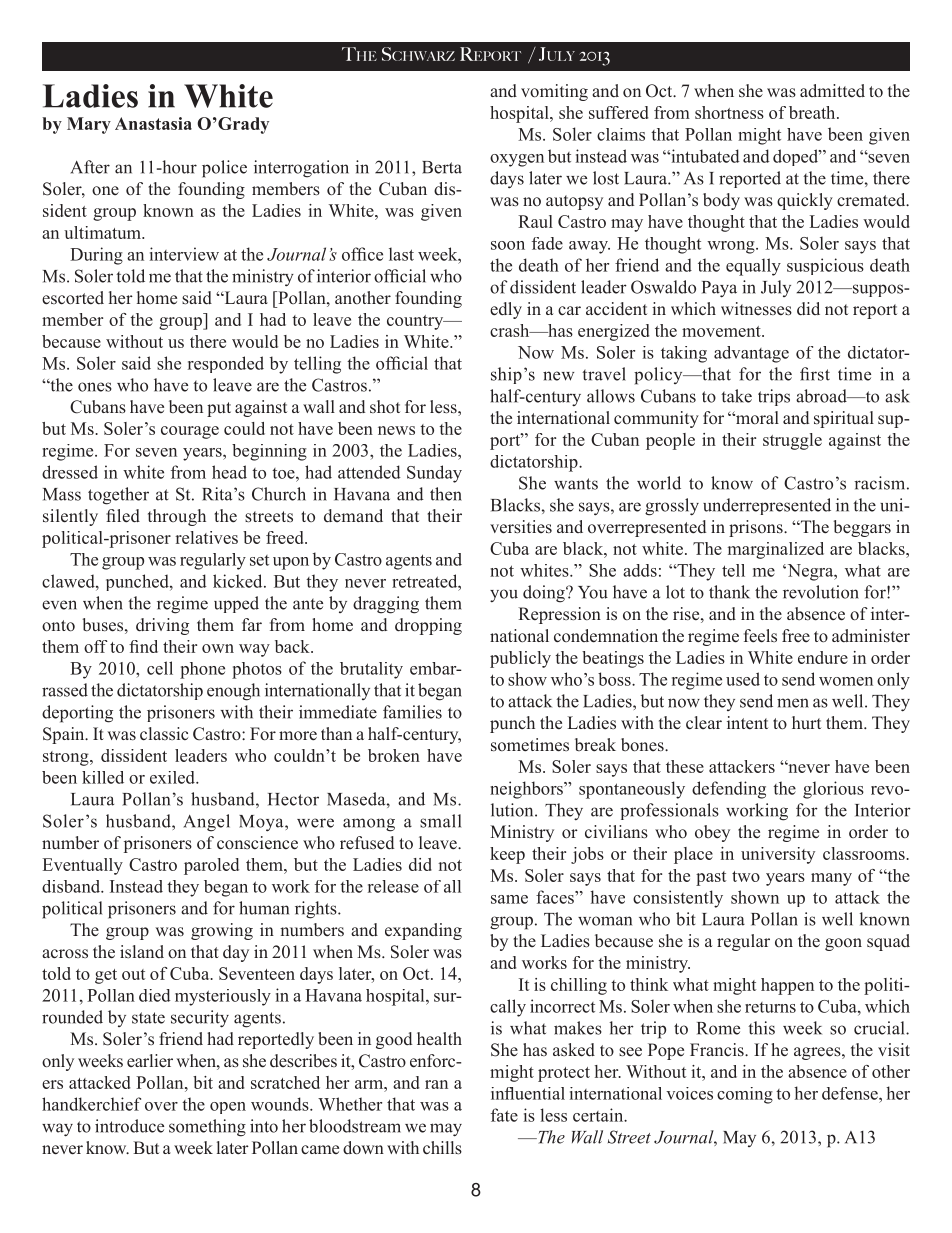 The image size is (952, 1233). Describe the element at coordinates (792, 441) in the screenshot. I see `struggle` at that location.
